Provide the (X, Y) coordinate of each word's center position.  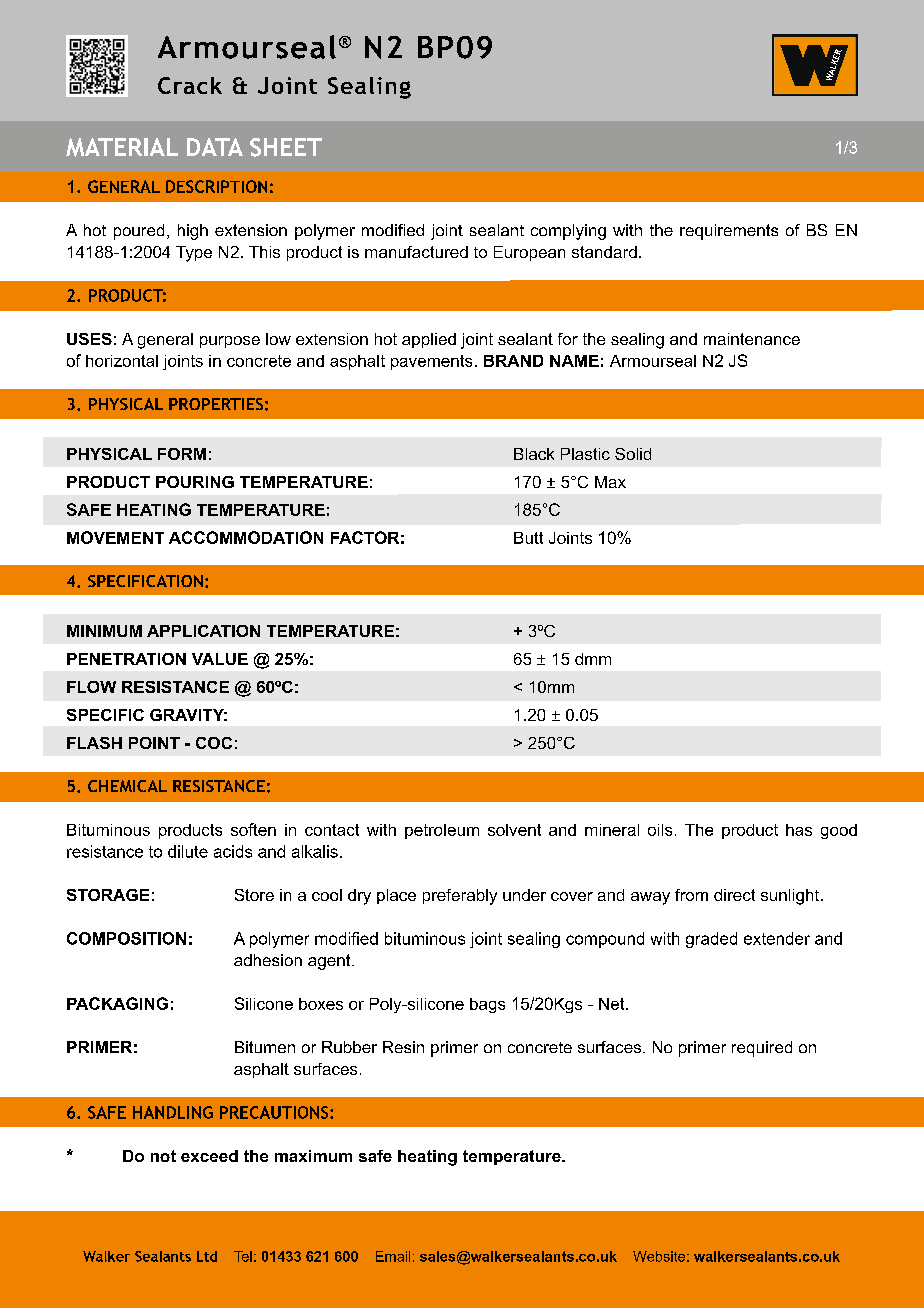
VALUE (220, 659)
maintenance (752, 339)
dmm (593, 659)
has (799, 830)
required (762, 1049)
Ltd (207, 1256)
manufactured (416, 252)
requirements (729, 232)
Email (393, 1256)
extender (777, 938)
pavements (431, 362)
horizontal (122, 361)
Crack (190, 85)
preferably (460, 897)
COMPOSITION (126, 938)
